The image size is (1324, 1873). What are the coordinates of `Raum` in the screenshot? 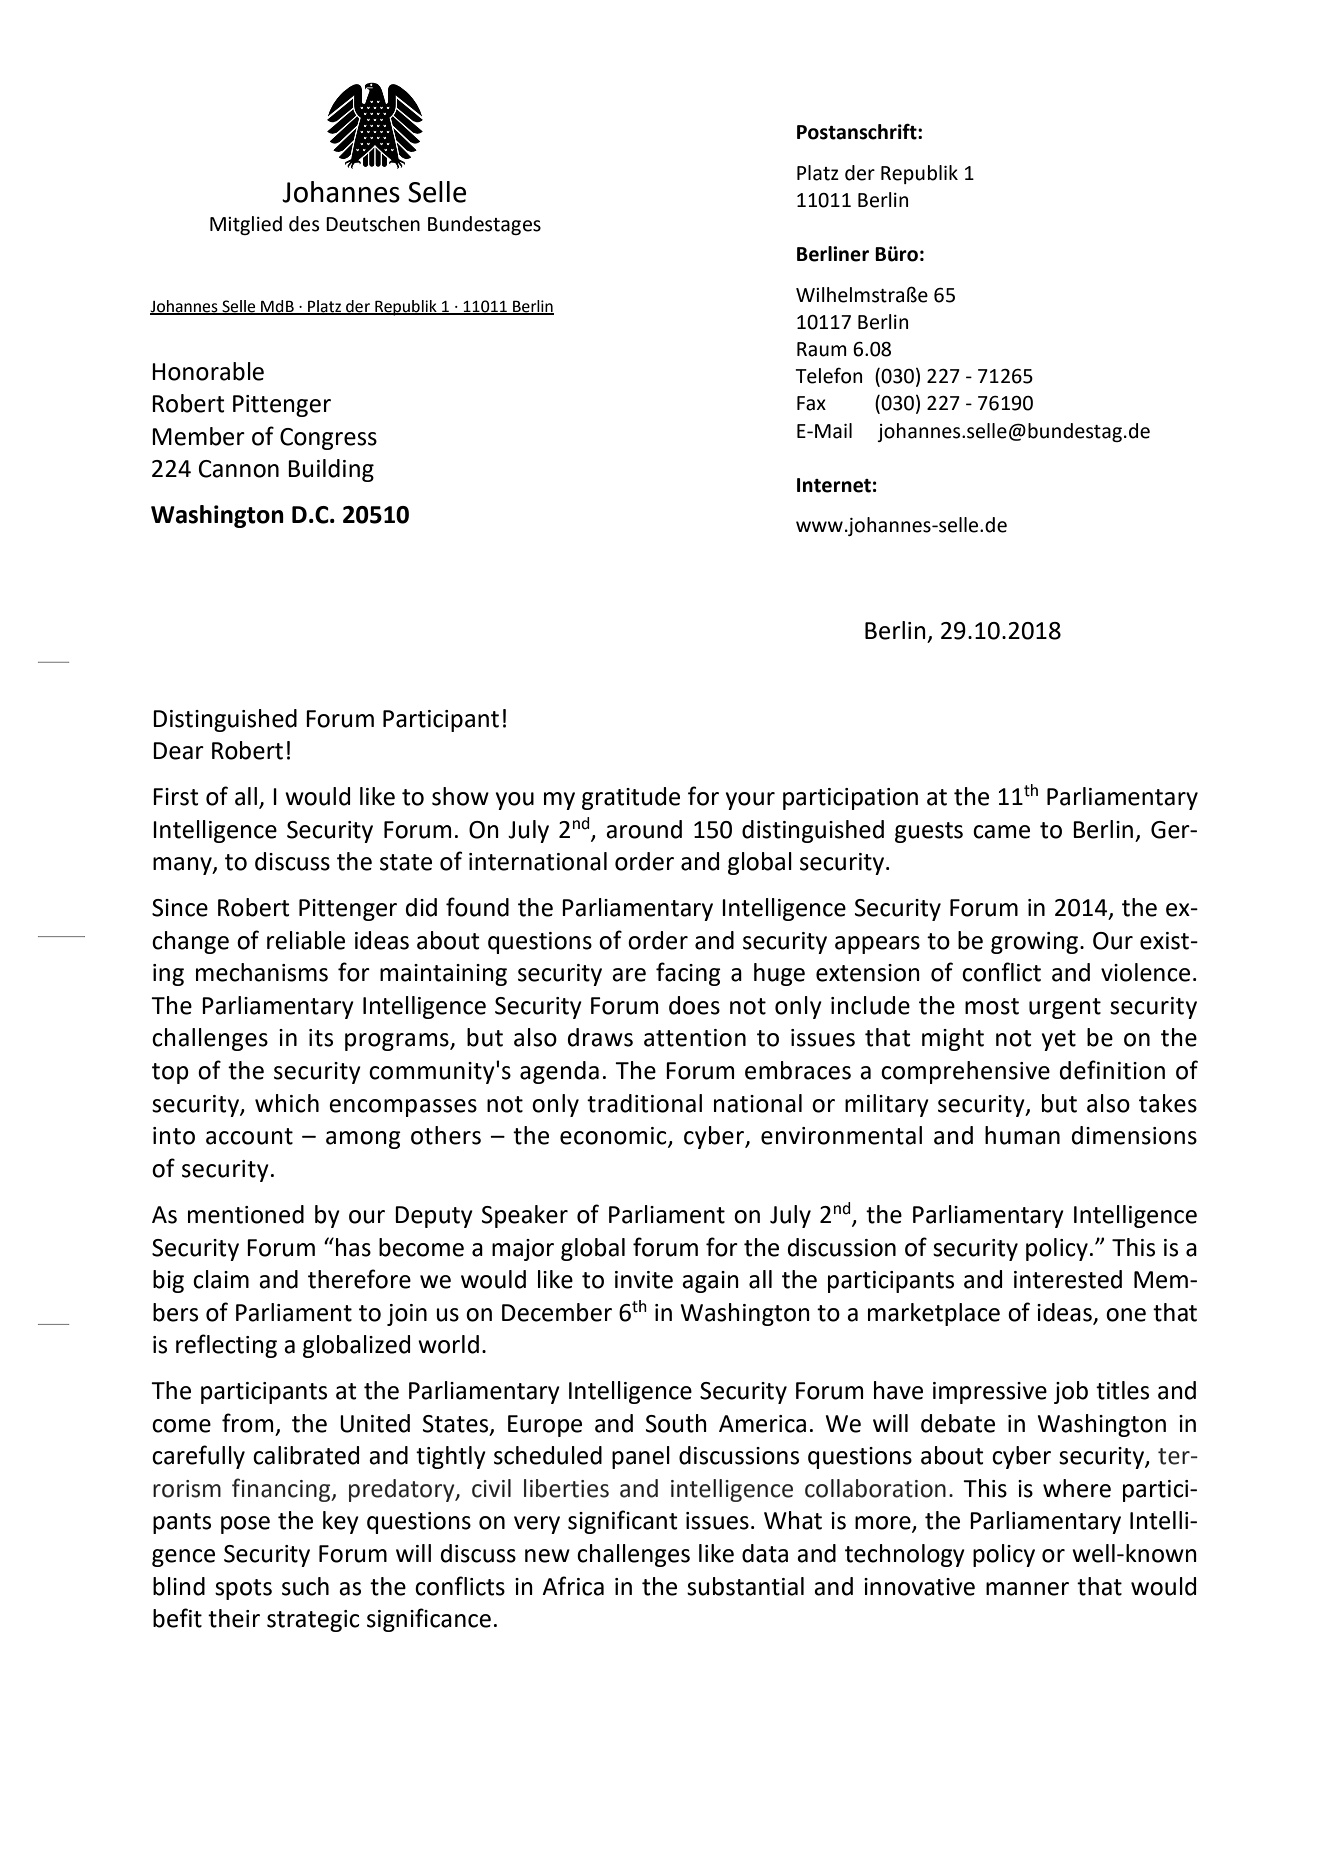 It's located at (822, 349).
